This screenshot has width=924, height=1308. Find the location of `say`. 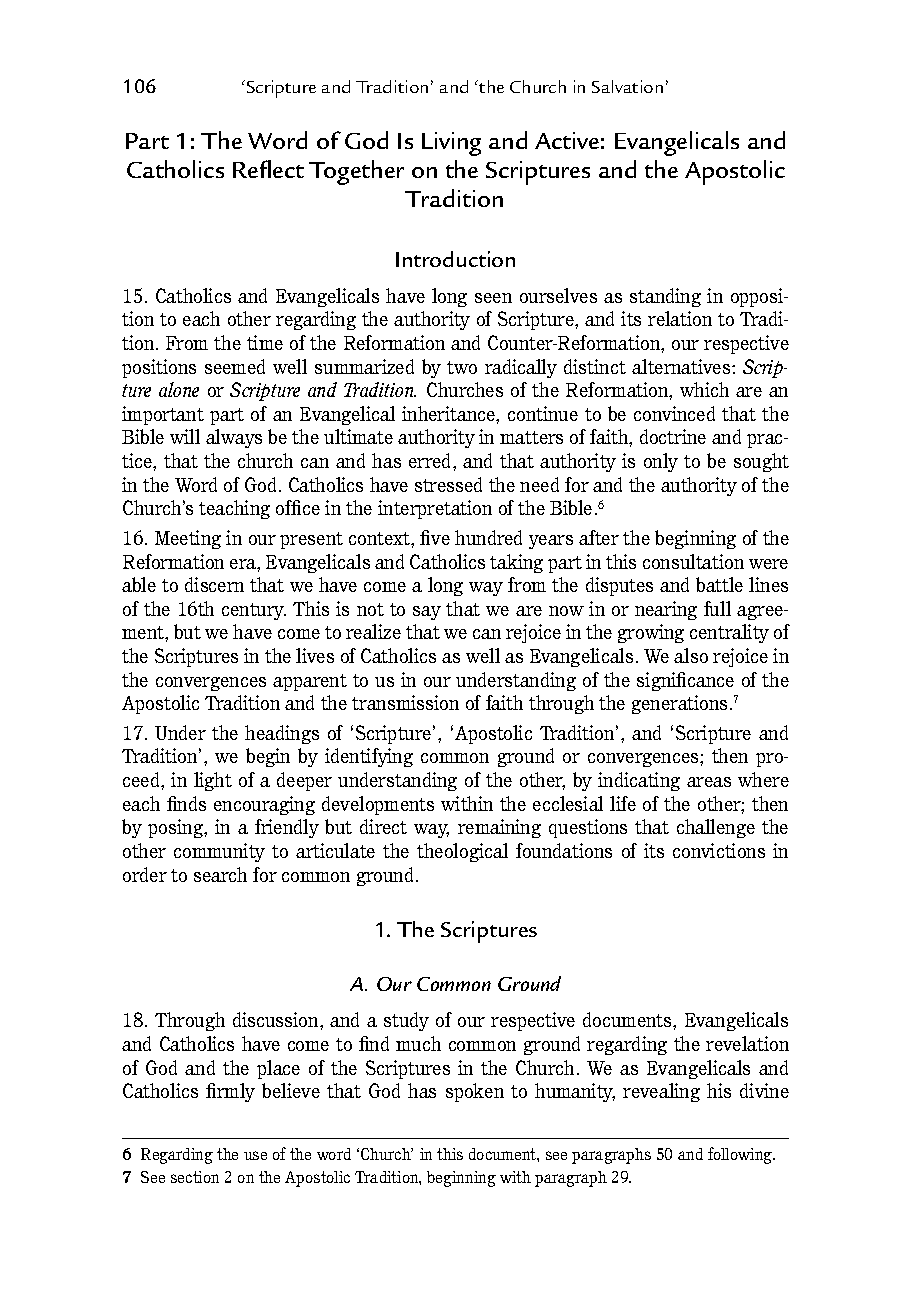

say is located at coordinates (427, 613).
